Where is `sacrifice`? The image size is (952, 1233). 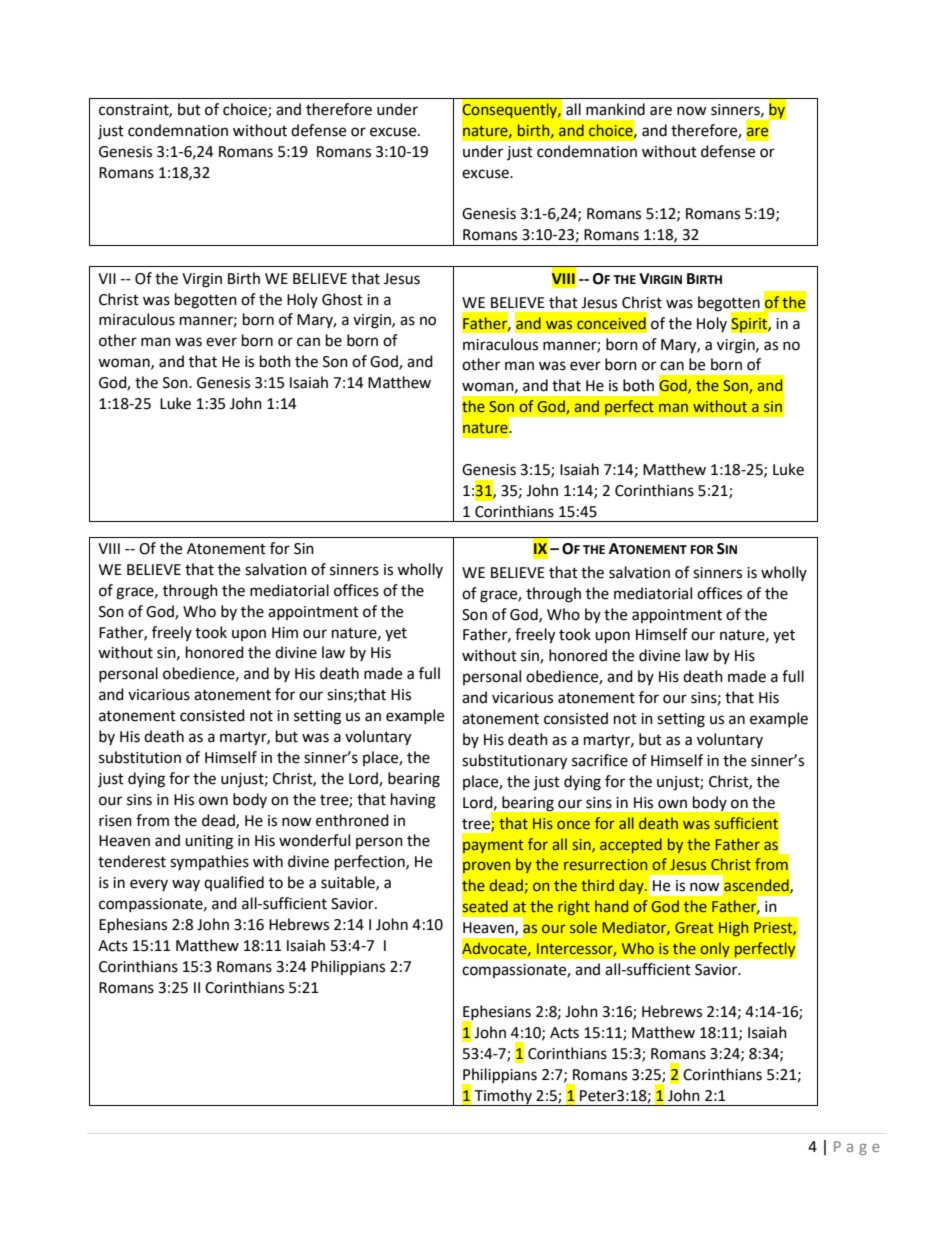
sacrifice is located at coordinates (600, 760).
